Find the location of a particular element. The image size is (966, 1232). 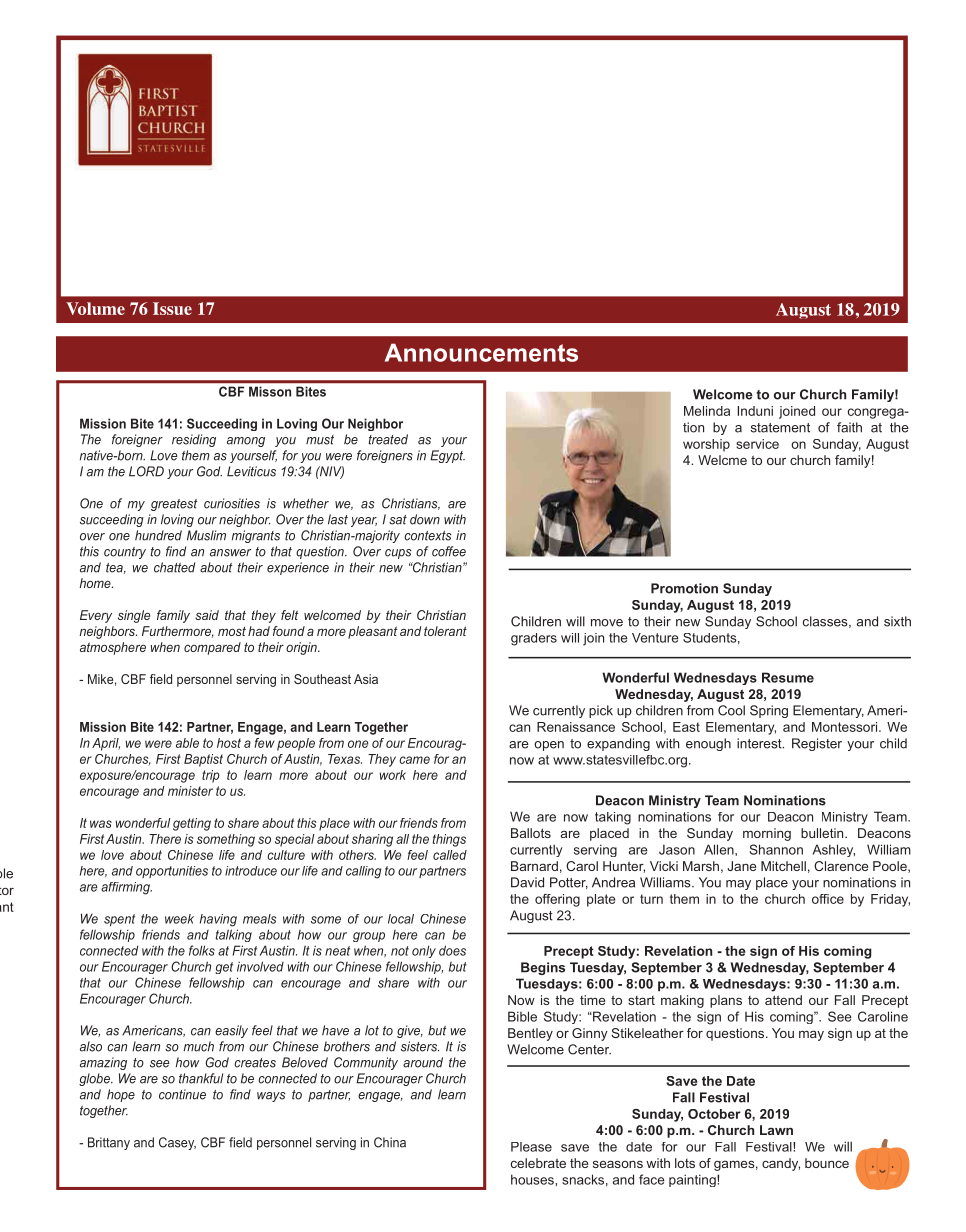

Casey is located at coordinates (177, 1143).
